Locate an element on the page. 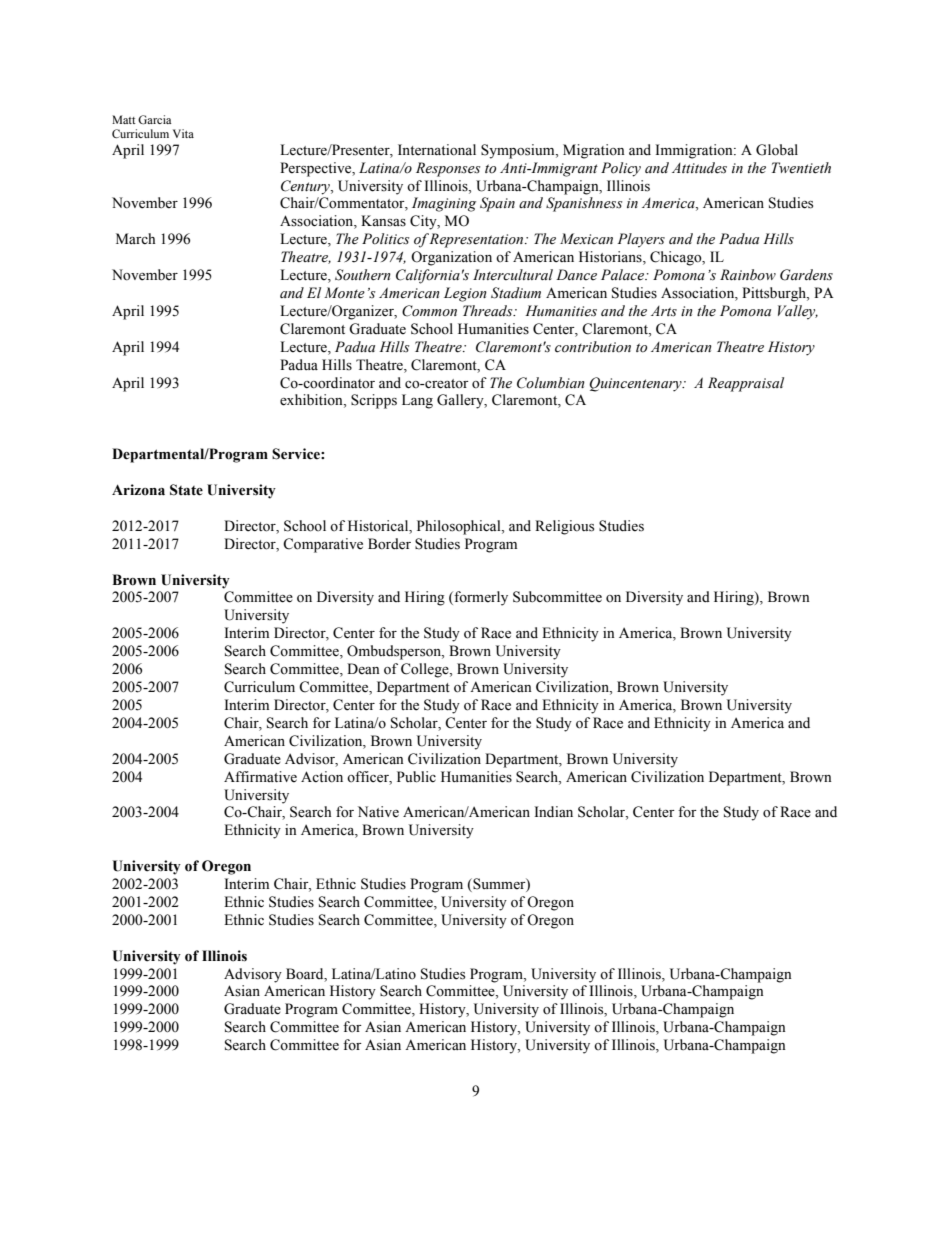  Dean is located at coordinates (363, 669).
